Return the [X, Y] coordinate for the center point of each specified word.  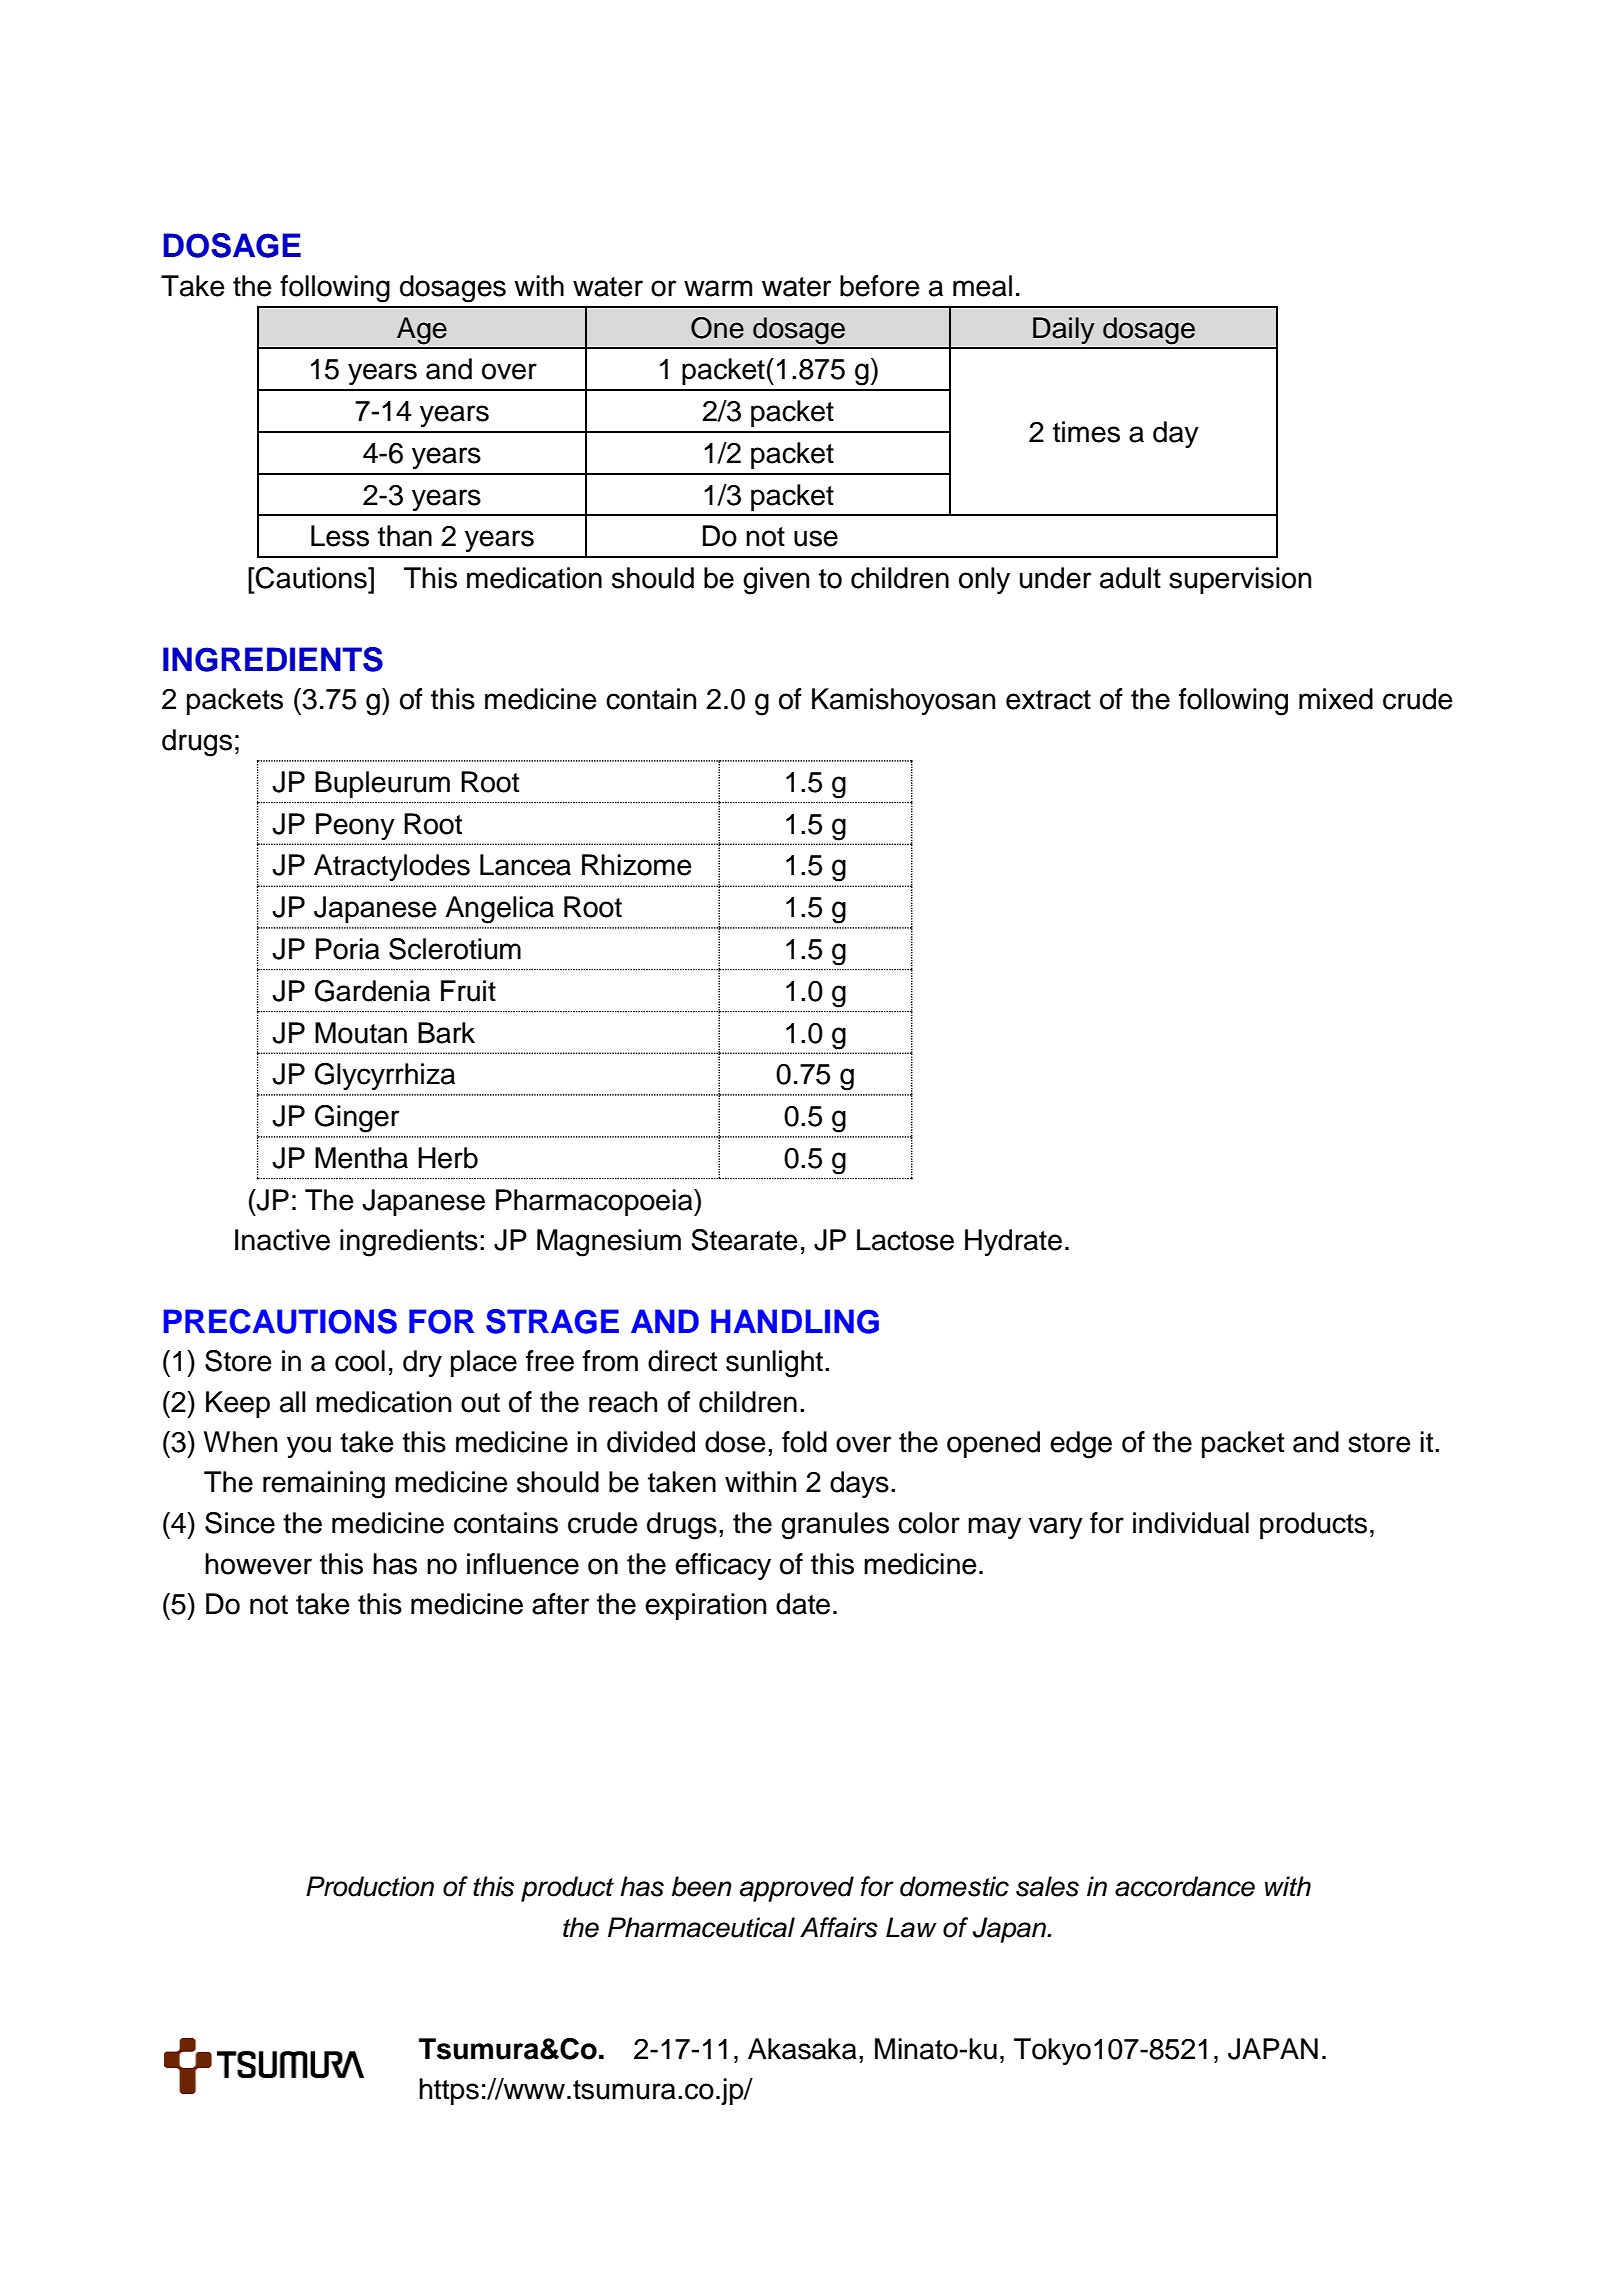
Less [340, 536]
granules [835, 1526]
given [776, 581]
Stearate [744, 1240]
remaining [324, 1485]
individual [1191, 1523]
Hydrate [1013, 1242]
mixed [1336, 699]
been [702, 1886]
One [717, 328]
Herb [448, 1158]
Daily [1064, 330]
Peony [355, 826]
